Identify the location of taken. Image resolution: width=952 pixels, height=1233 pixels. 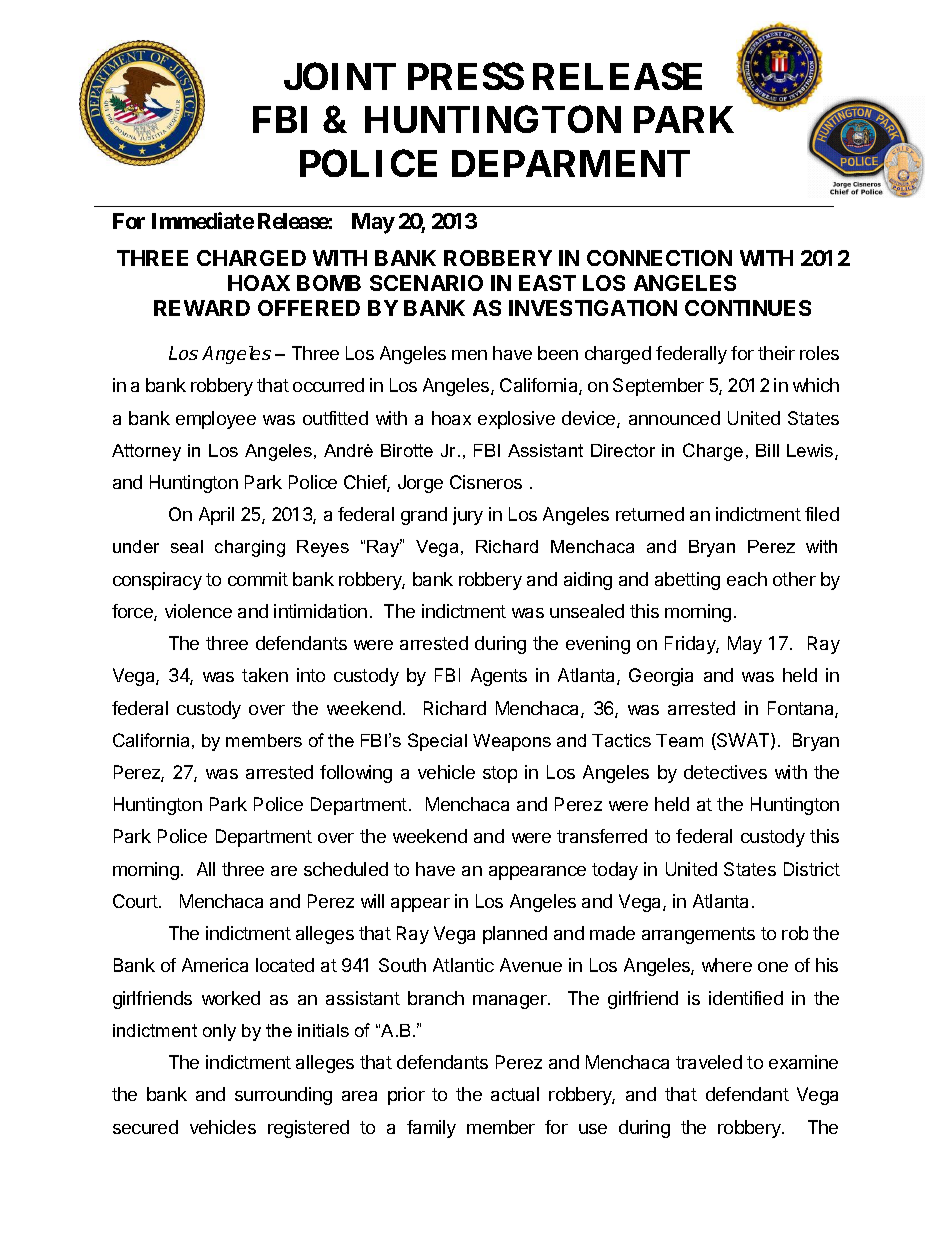
(265, 675).
